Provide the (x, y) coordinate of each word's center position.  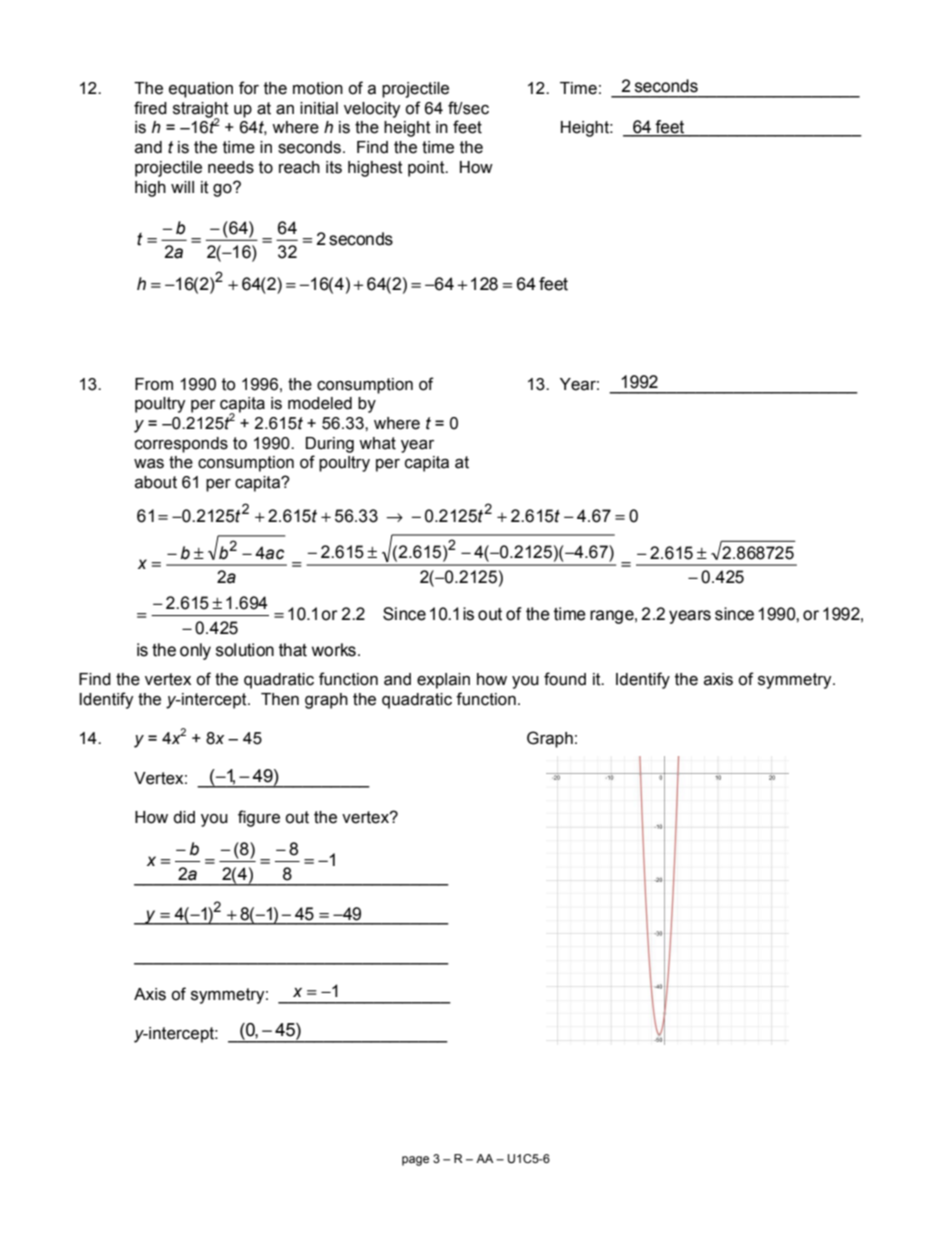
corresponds (181, 445)
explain (443, 681)
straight (201, 111)
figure (259, 818)
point (427, 169)
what (377, 443)
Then (280, 699)
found (565, 679)
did (184, 817)
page (415, 1161)
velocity (372, 110)
